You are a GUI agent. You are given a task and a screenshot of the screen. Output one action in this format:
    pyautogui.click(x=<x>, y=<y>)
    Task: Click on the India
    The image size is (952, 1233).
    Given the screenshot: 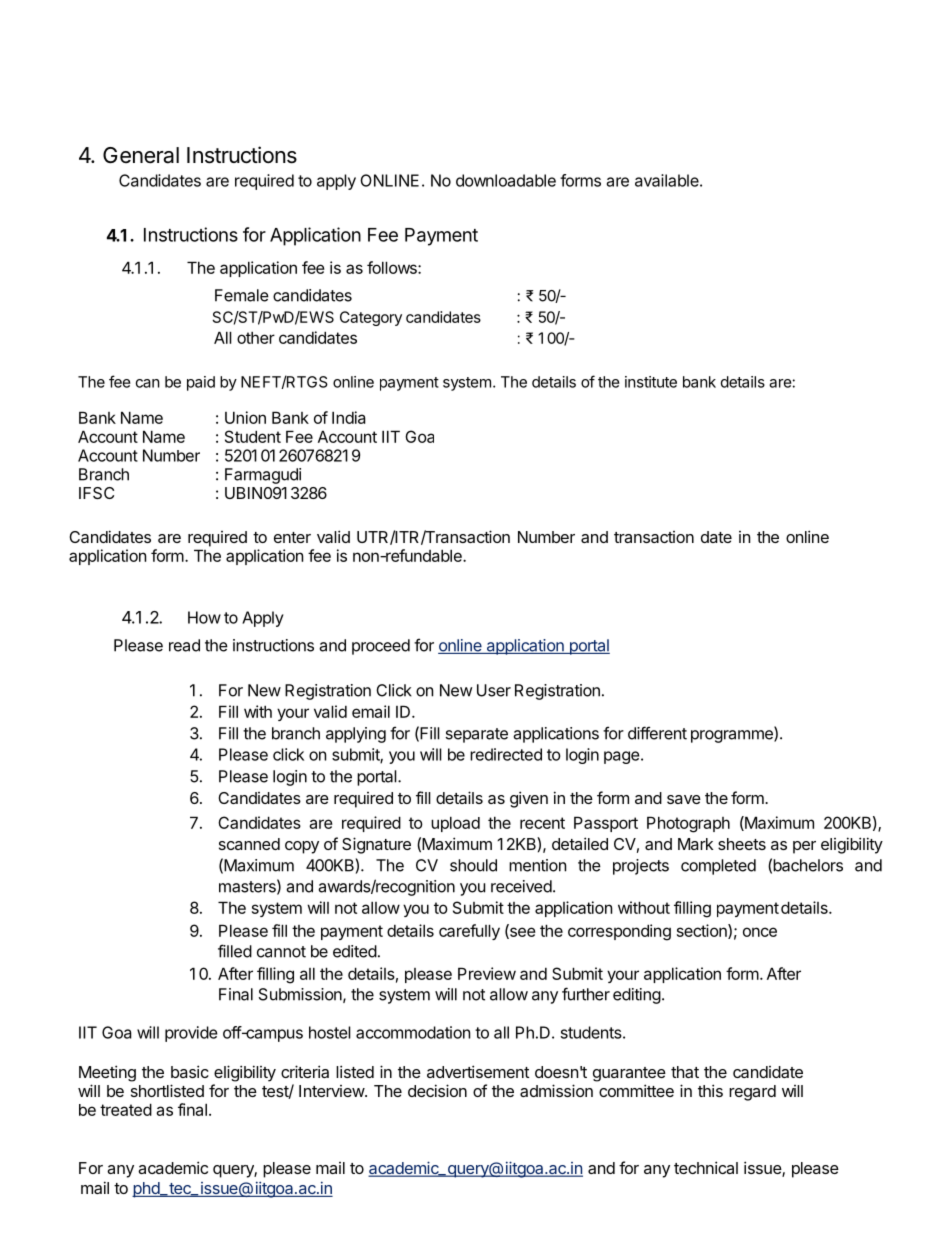 What is the action you would take?
    pyautogui.click(x=349, y=417)
